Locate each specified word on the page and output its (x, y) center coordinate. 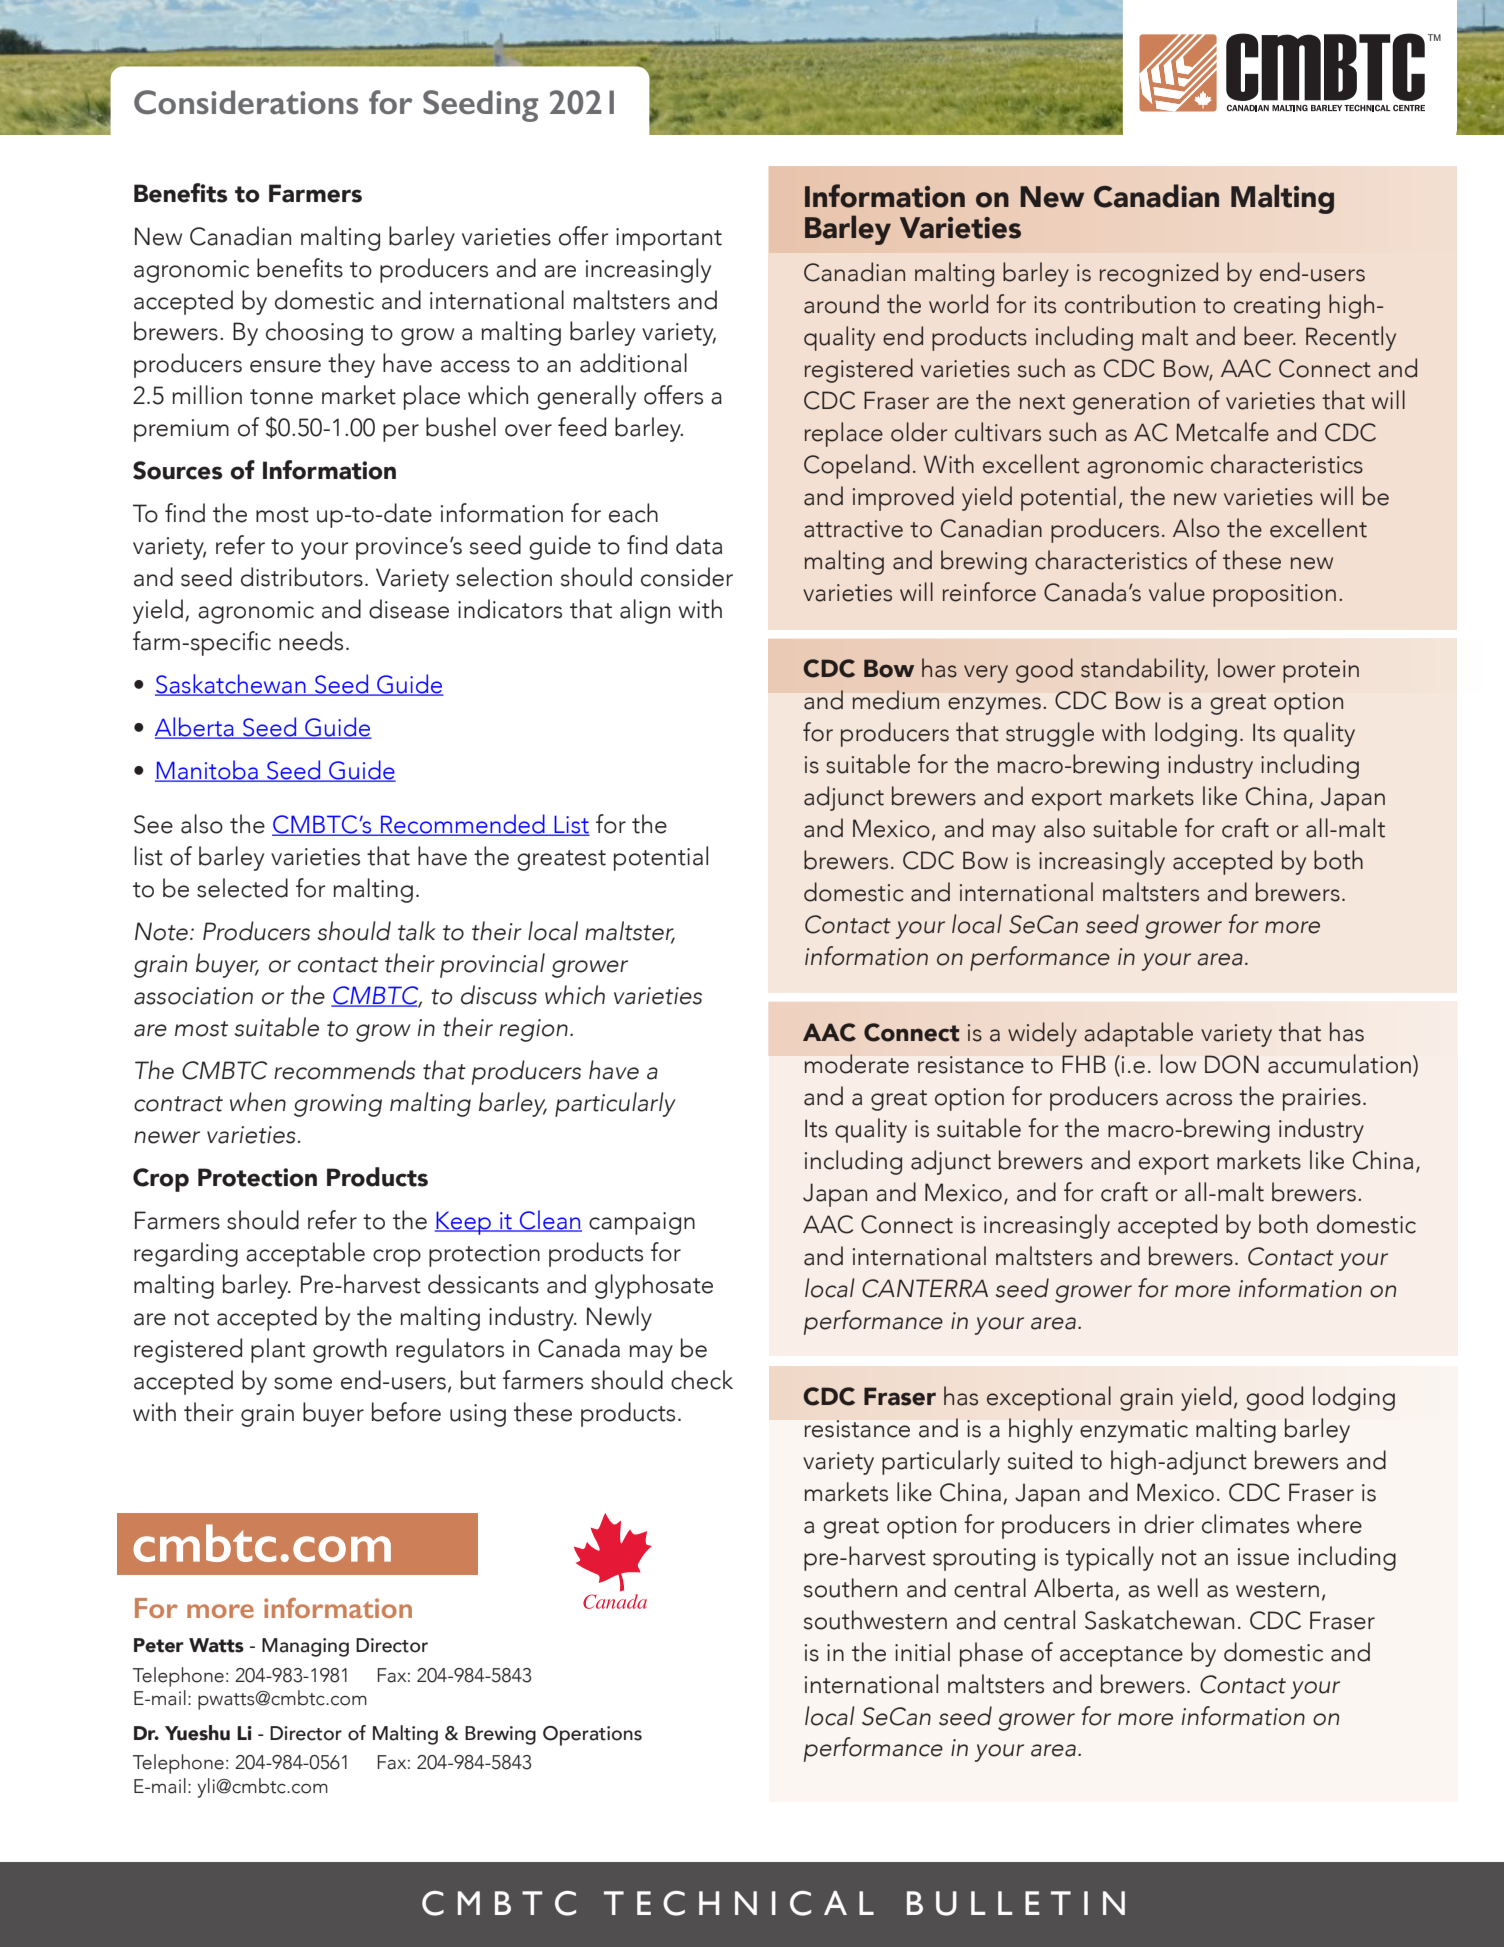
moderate (857, 1064)
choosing (314, 333)
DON (1232, 1064)
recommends (344, 1070)
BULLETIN (1016, 1903)
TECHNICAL (739, 1903)
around (841, 304)
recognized (1159, 274)
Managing (305, 1647)
